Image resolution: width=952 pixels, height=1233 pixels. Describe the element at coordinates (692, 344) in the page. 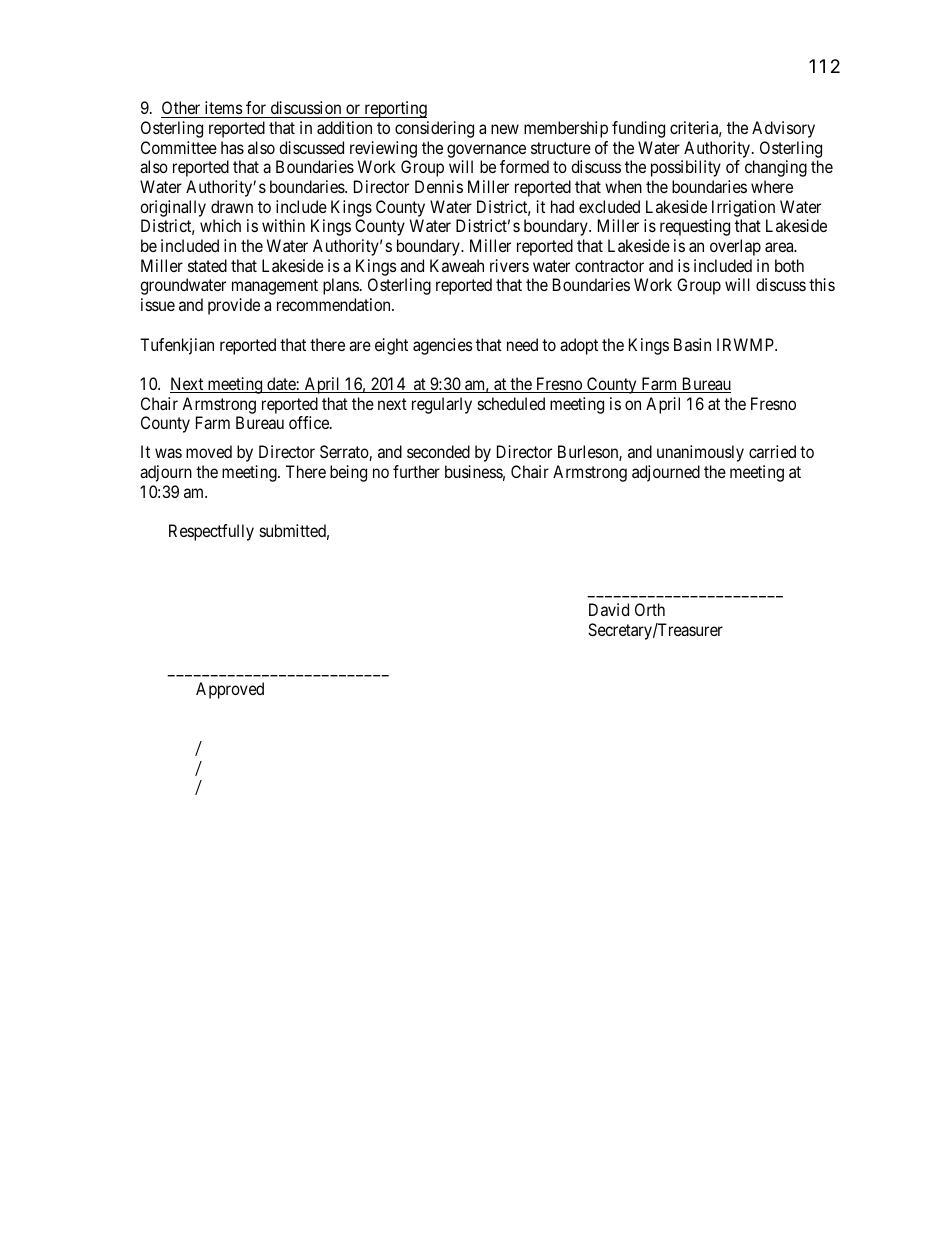

I see `Basin` at that location.
